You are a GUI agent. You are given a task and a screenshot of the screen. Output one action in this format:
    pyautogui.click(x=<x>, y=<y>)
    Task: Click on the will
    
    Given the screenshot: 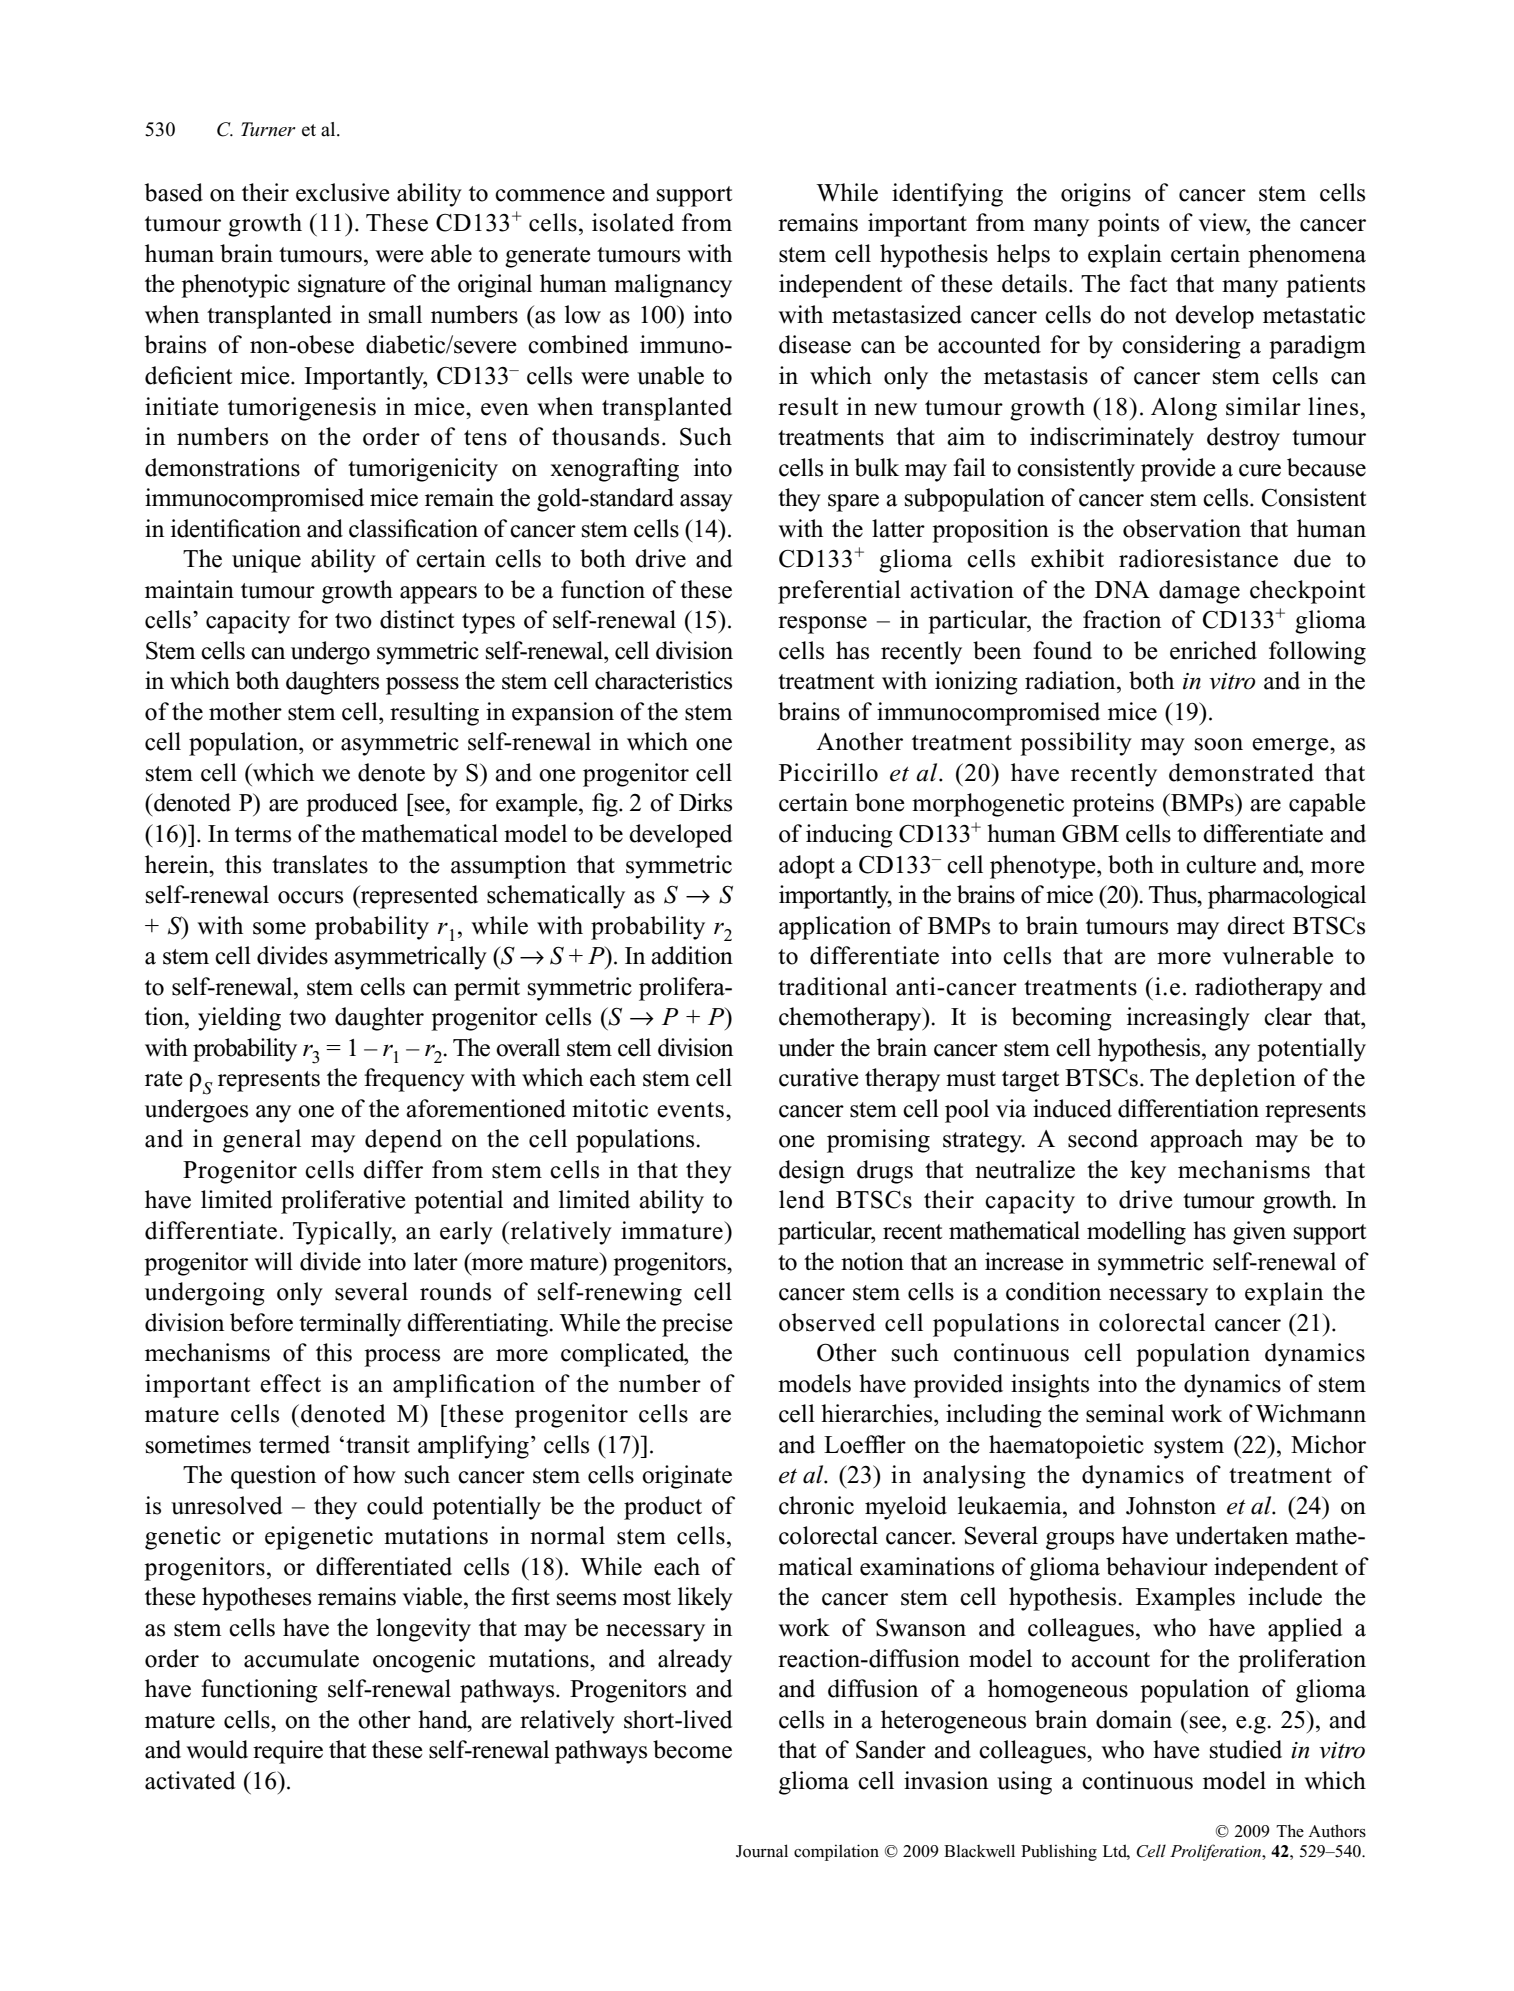 What is the action you would take?
    pyautogui.click(x=273, y=1261)
